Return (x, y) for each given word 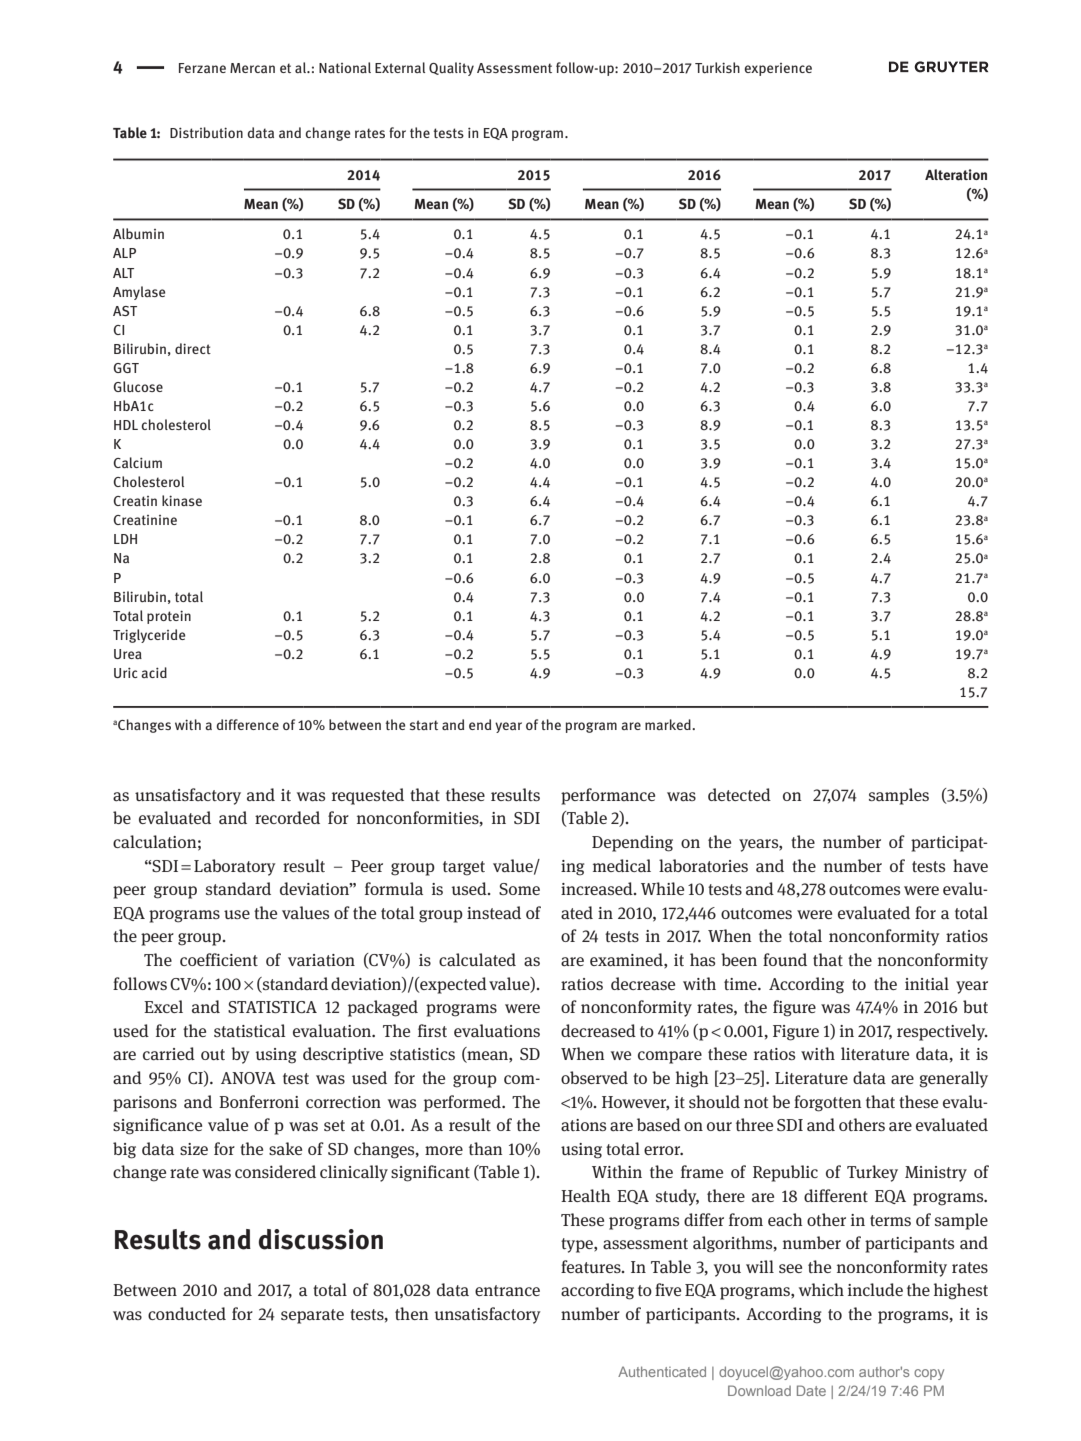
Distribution (206, 133)
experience (778, 69)
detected (739, 794)
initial (927, 984)
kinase (182, 500)
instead (494, 913)
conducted (187, 1313)
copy (929, 1374)
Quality (451, 69)
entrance (507, 1291)
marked (669, 724)
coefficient (219, 959)
